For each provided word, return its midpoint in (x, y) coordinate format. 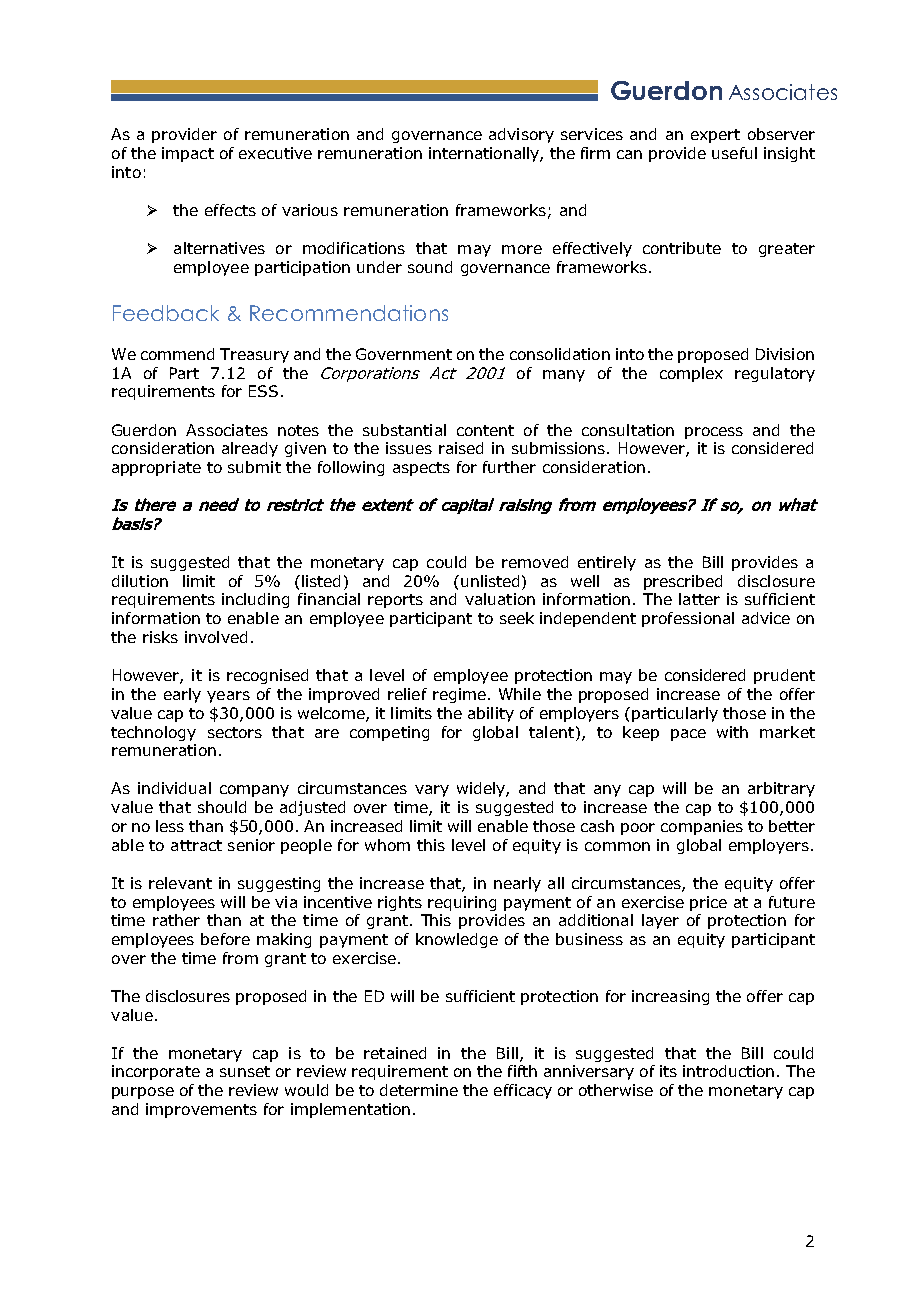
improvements (201, 1110)
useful (734, 153)
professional (688, 619)
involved (216, 637)
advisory (521, 135)
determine (419, 1090)
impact (188, 154)
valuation (500, 599)
